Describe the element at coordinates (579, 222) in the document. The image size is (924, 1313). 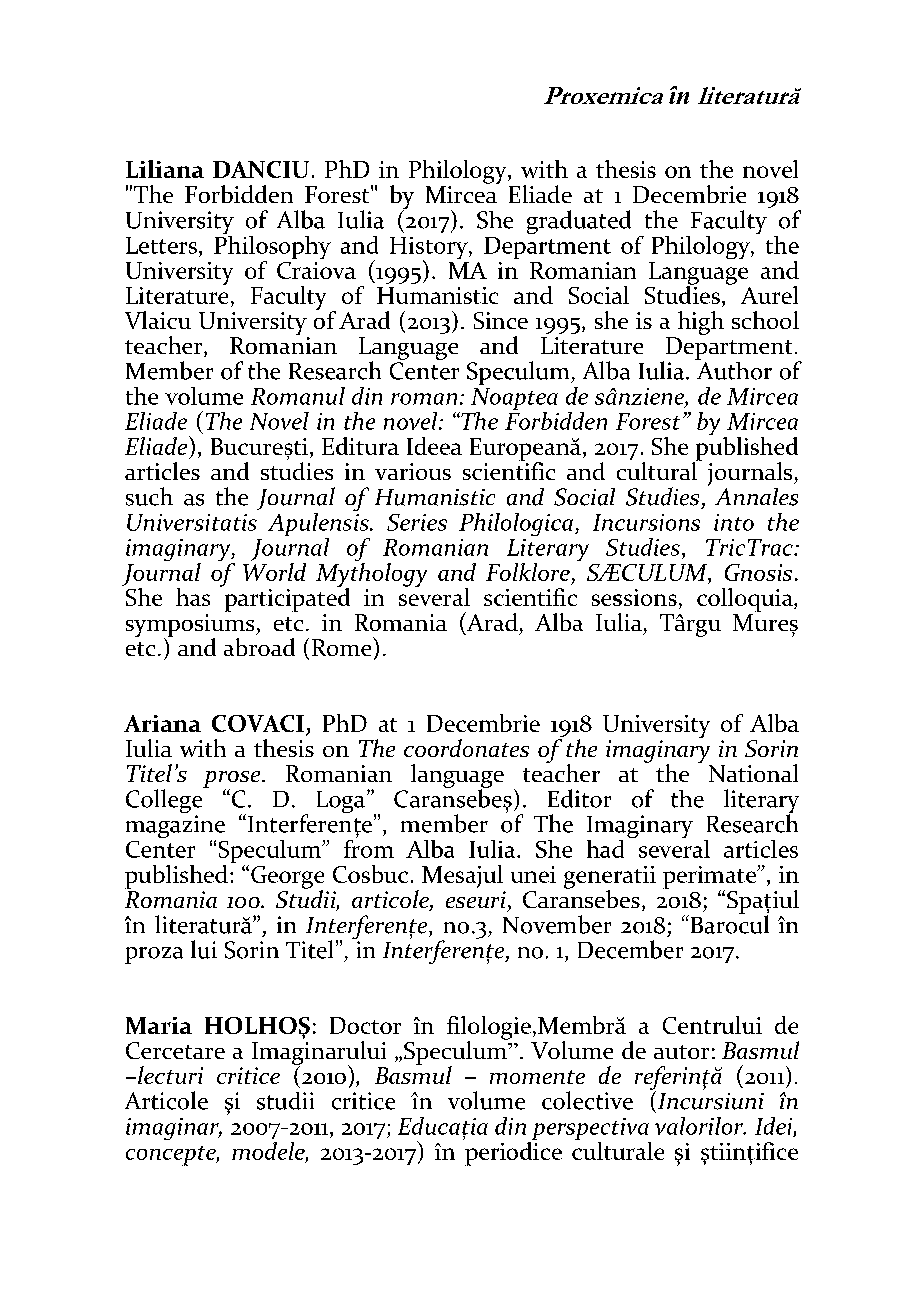
I see `graduated` at that location.
